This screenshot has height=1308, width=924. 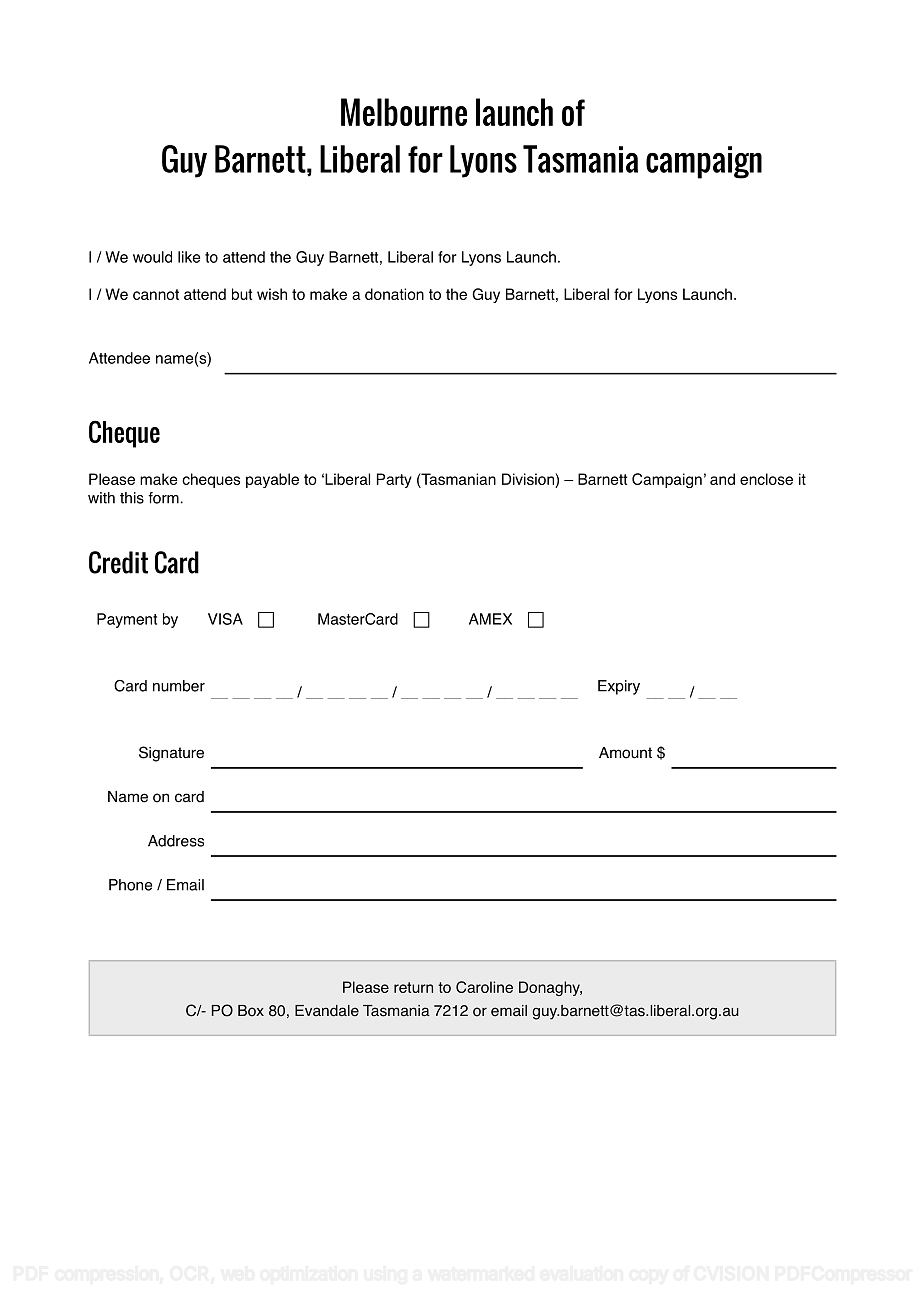 What do you see at coordinates (171, 754) in the screenshot?
I see `Signature` at bounding box center [171, 754].
